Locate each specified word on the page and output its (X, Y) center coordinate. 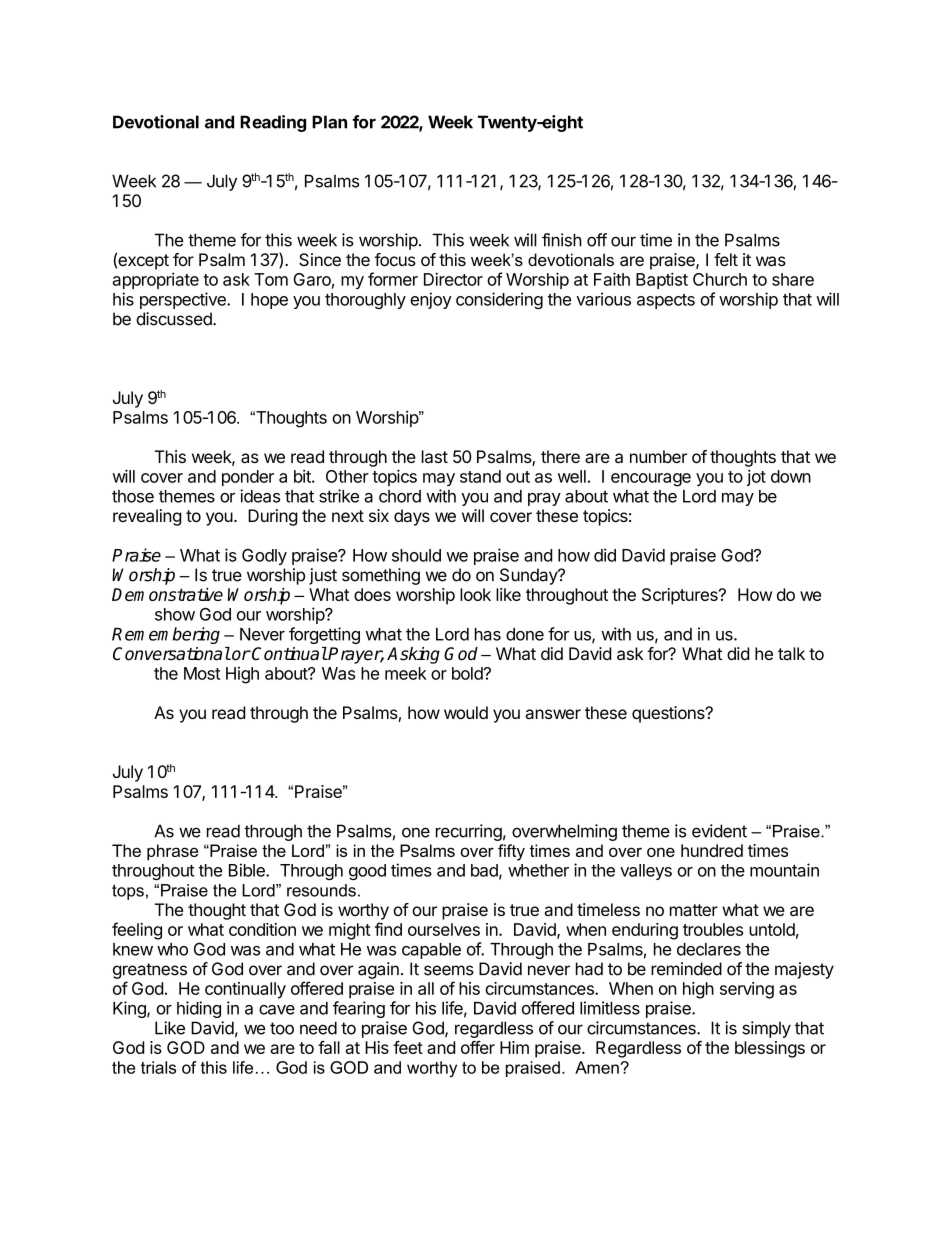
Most (202, 673)
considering (499, 300)
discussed (175, 319)
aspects (666, 301)
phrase (172, 852)
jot (756, 477)
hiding (199, 1009)
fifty (511, 852)
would (466, 712)
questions (669, 714)
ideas (260, 496)
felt (726, 259)
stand (480, 476)
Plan (329, 122)
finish (562, 240)
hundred (712, 850)
